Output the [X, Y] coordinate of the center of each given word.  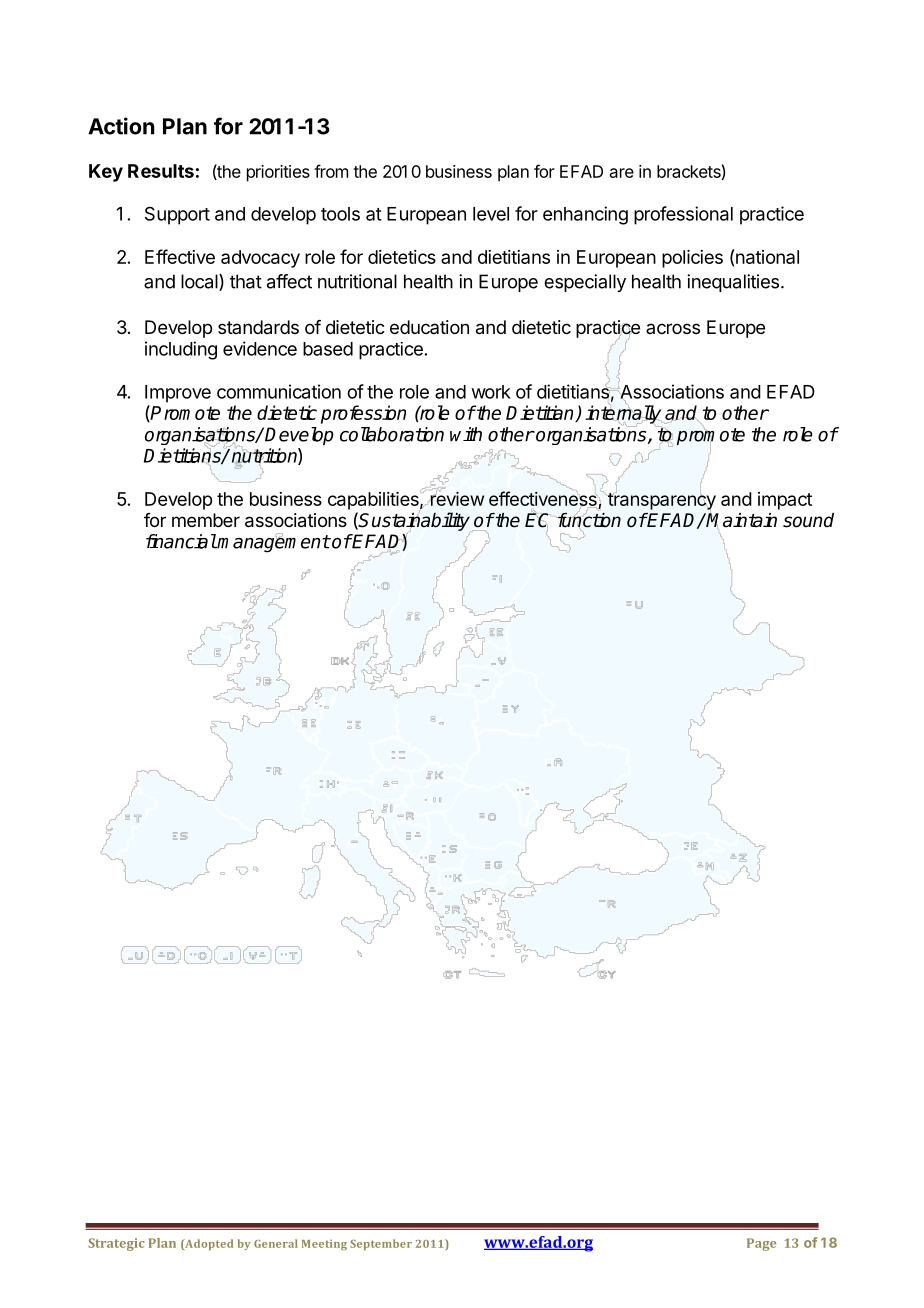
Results [161, 171]
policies [692, 259]
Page [761, 1244]
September [381, 1244]
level [491, 214]
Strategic [116, 1244]
